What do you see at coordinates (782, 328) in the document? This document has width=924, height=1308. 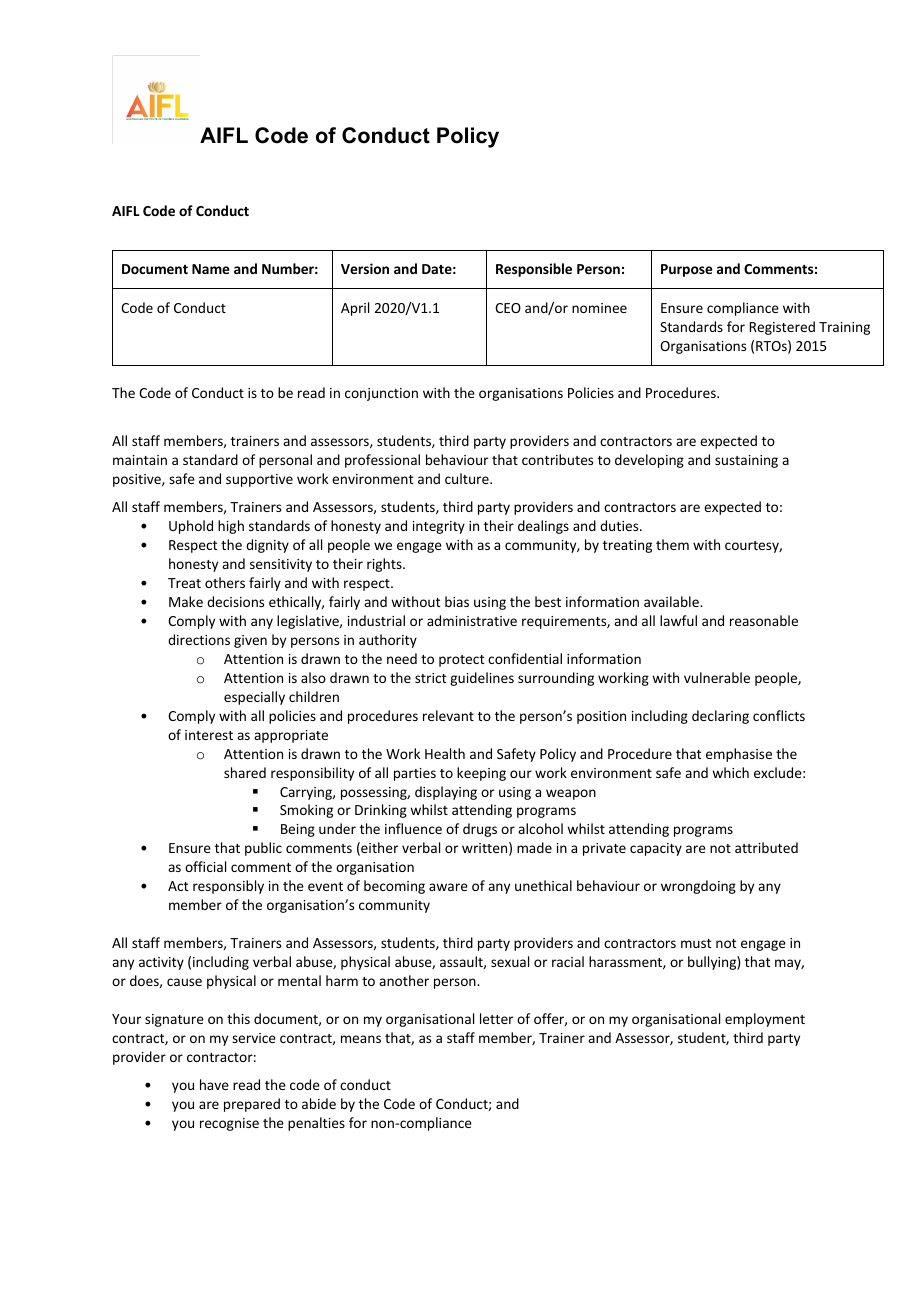 I see `Registered` at bounding box center [782, 328].
